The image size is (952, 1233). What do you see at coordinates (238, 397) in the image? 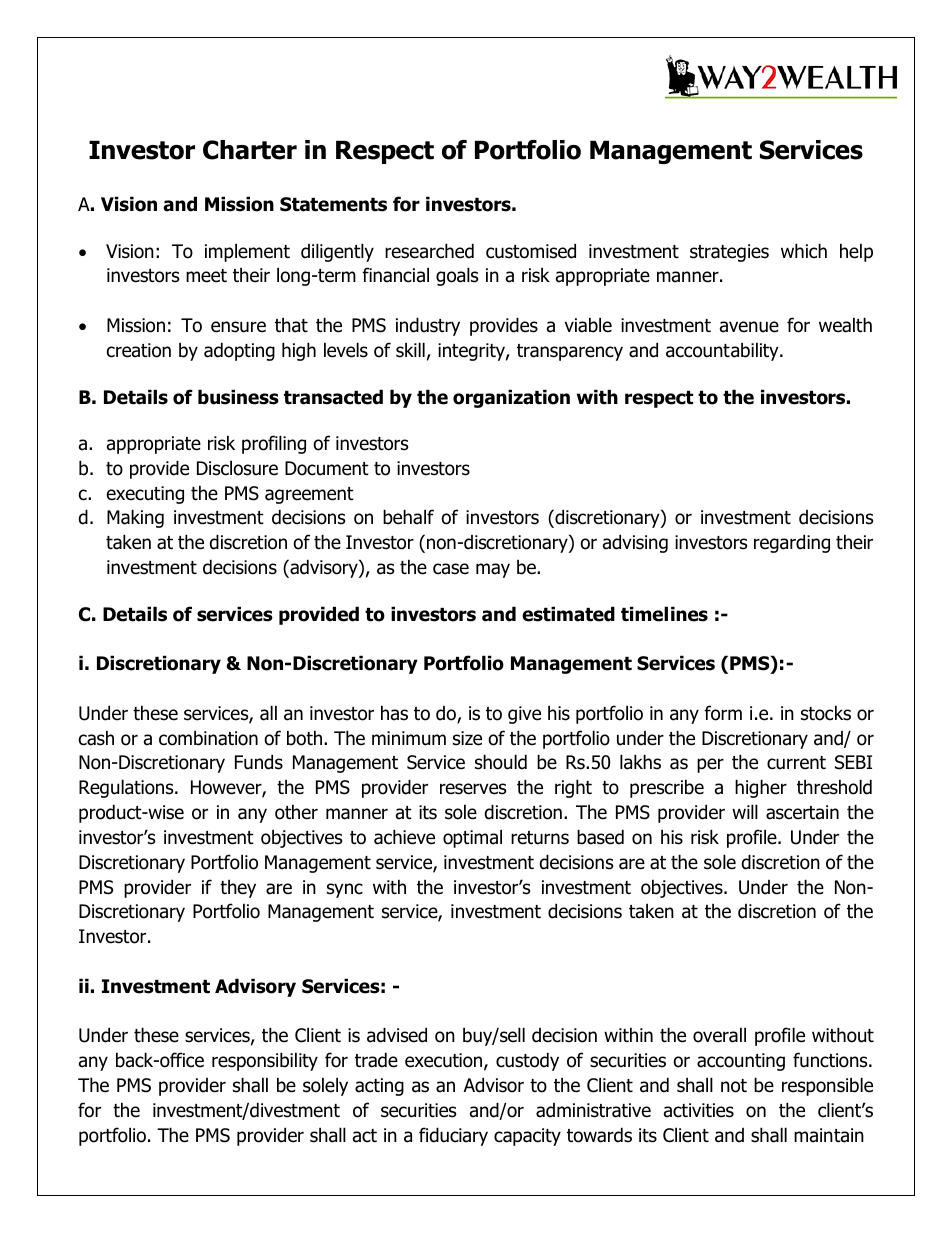
I see `business` at bounding box center [238, 397].
